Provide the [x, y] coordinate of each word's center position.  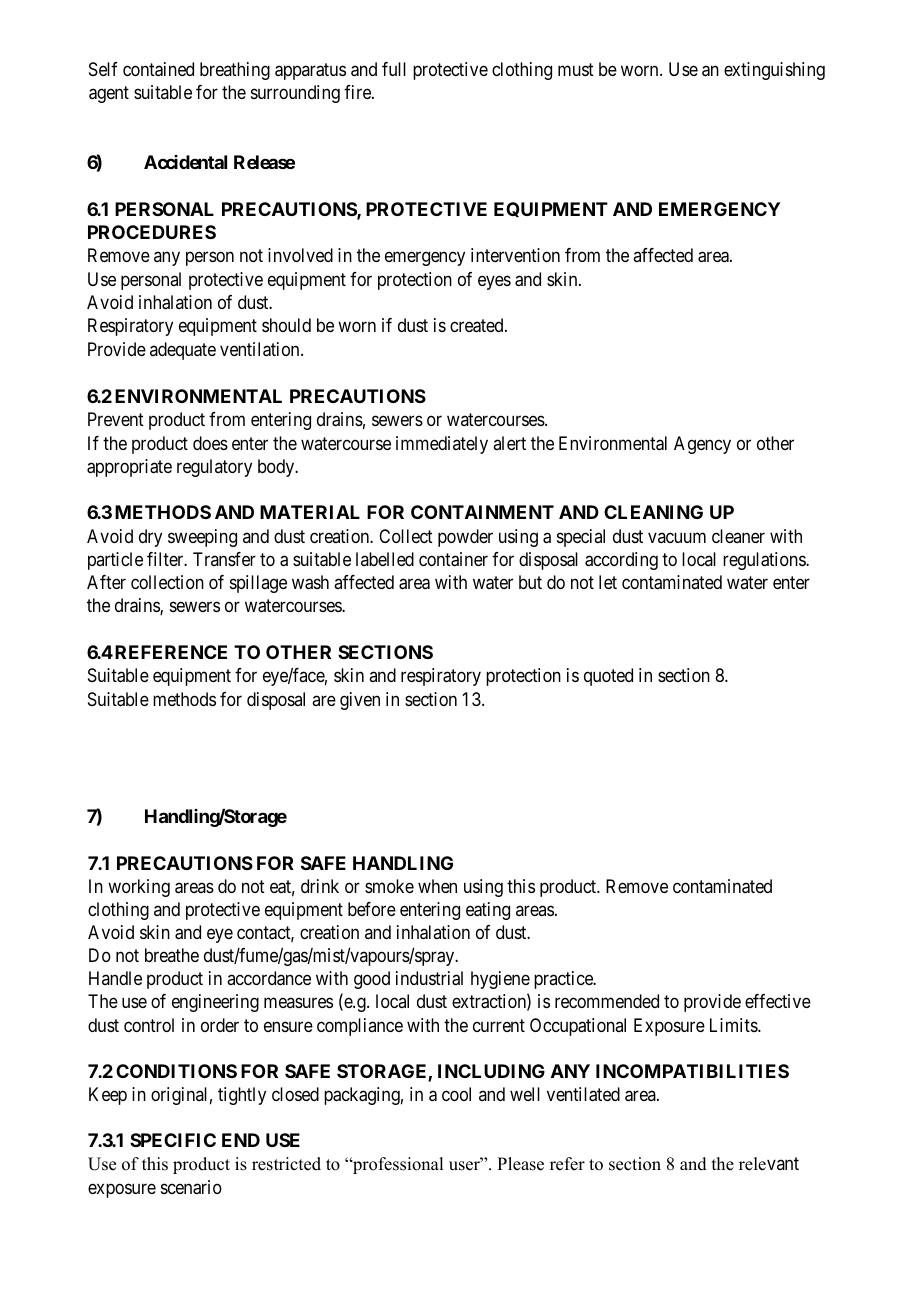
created [478, 325]
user [465, 1166]
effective [778, 1001]
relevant [769, 1164]
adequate [183, 351]
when [437, 886]
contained [158, 69]
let [608, 582]
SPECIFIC [173, 1140]
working [139, 888]
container [453, 559]
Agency [702, 445]
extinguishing [774, 71]
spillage [258, 584]
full [394, 69]
